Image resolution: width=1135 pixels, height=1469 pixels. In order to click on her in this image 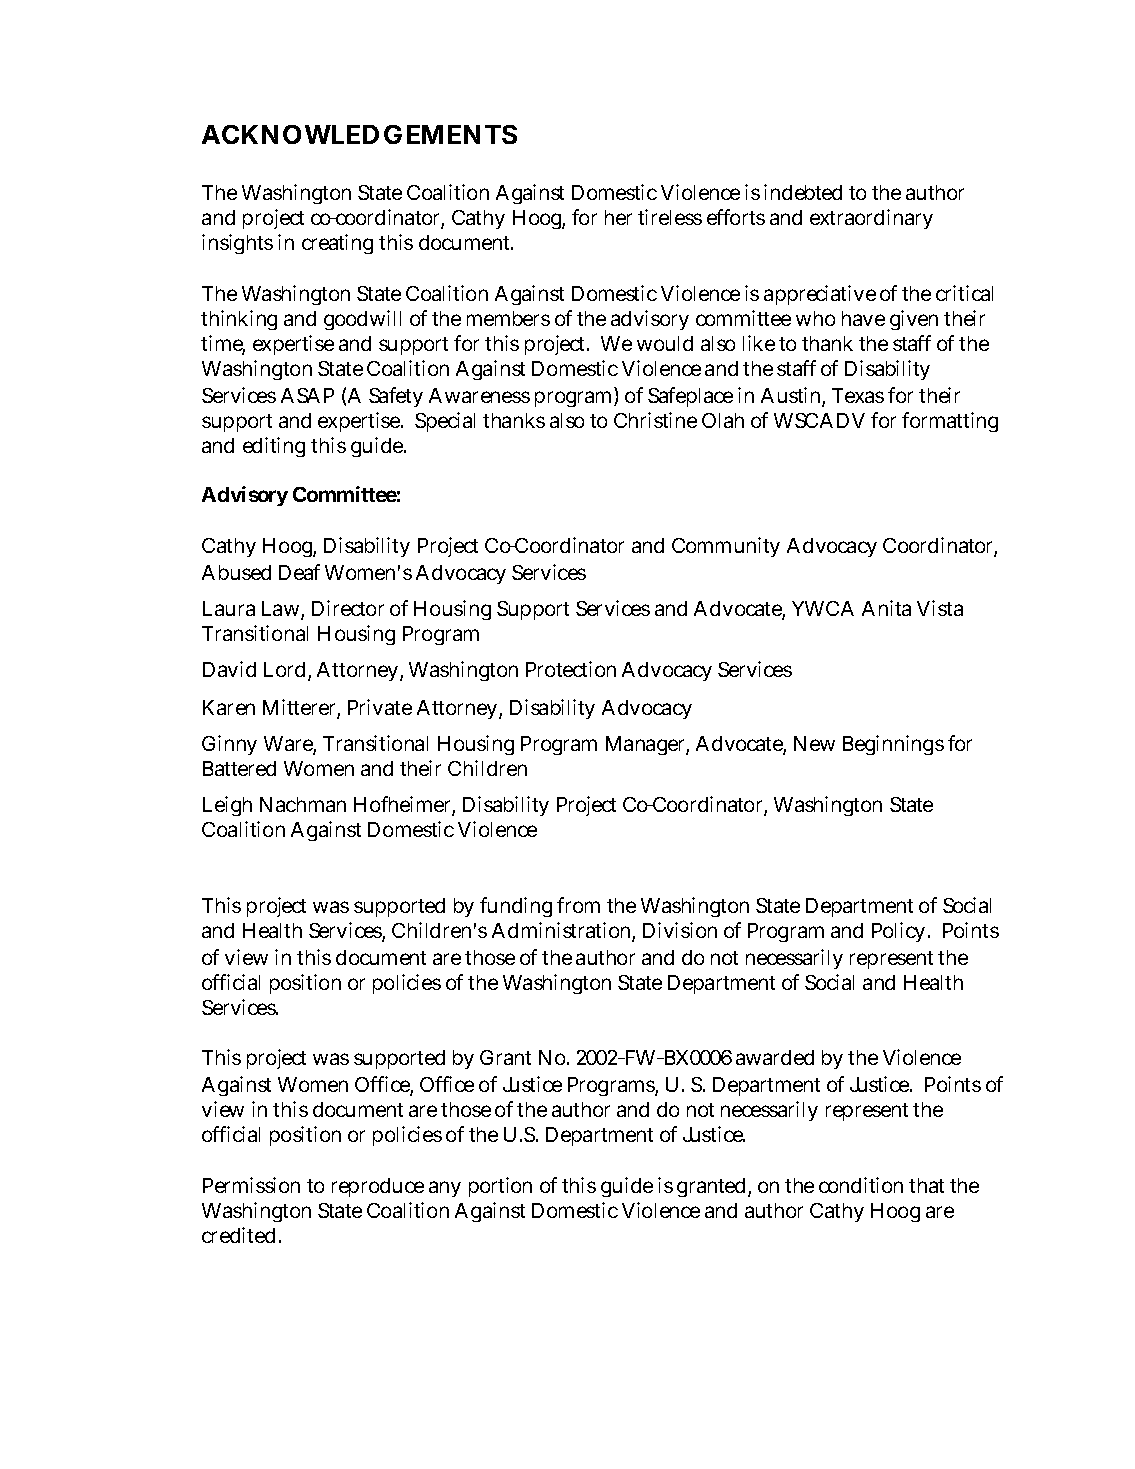, I will do `click(618, 217)`.
